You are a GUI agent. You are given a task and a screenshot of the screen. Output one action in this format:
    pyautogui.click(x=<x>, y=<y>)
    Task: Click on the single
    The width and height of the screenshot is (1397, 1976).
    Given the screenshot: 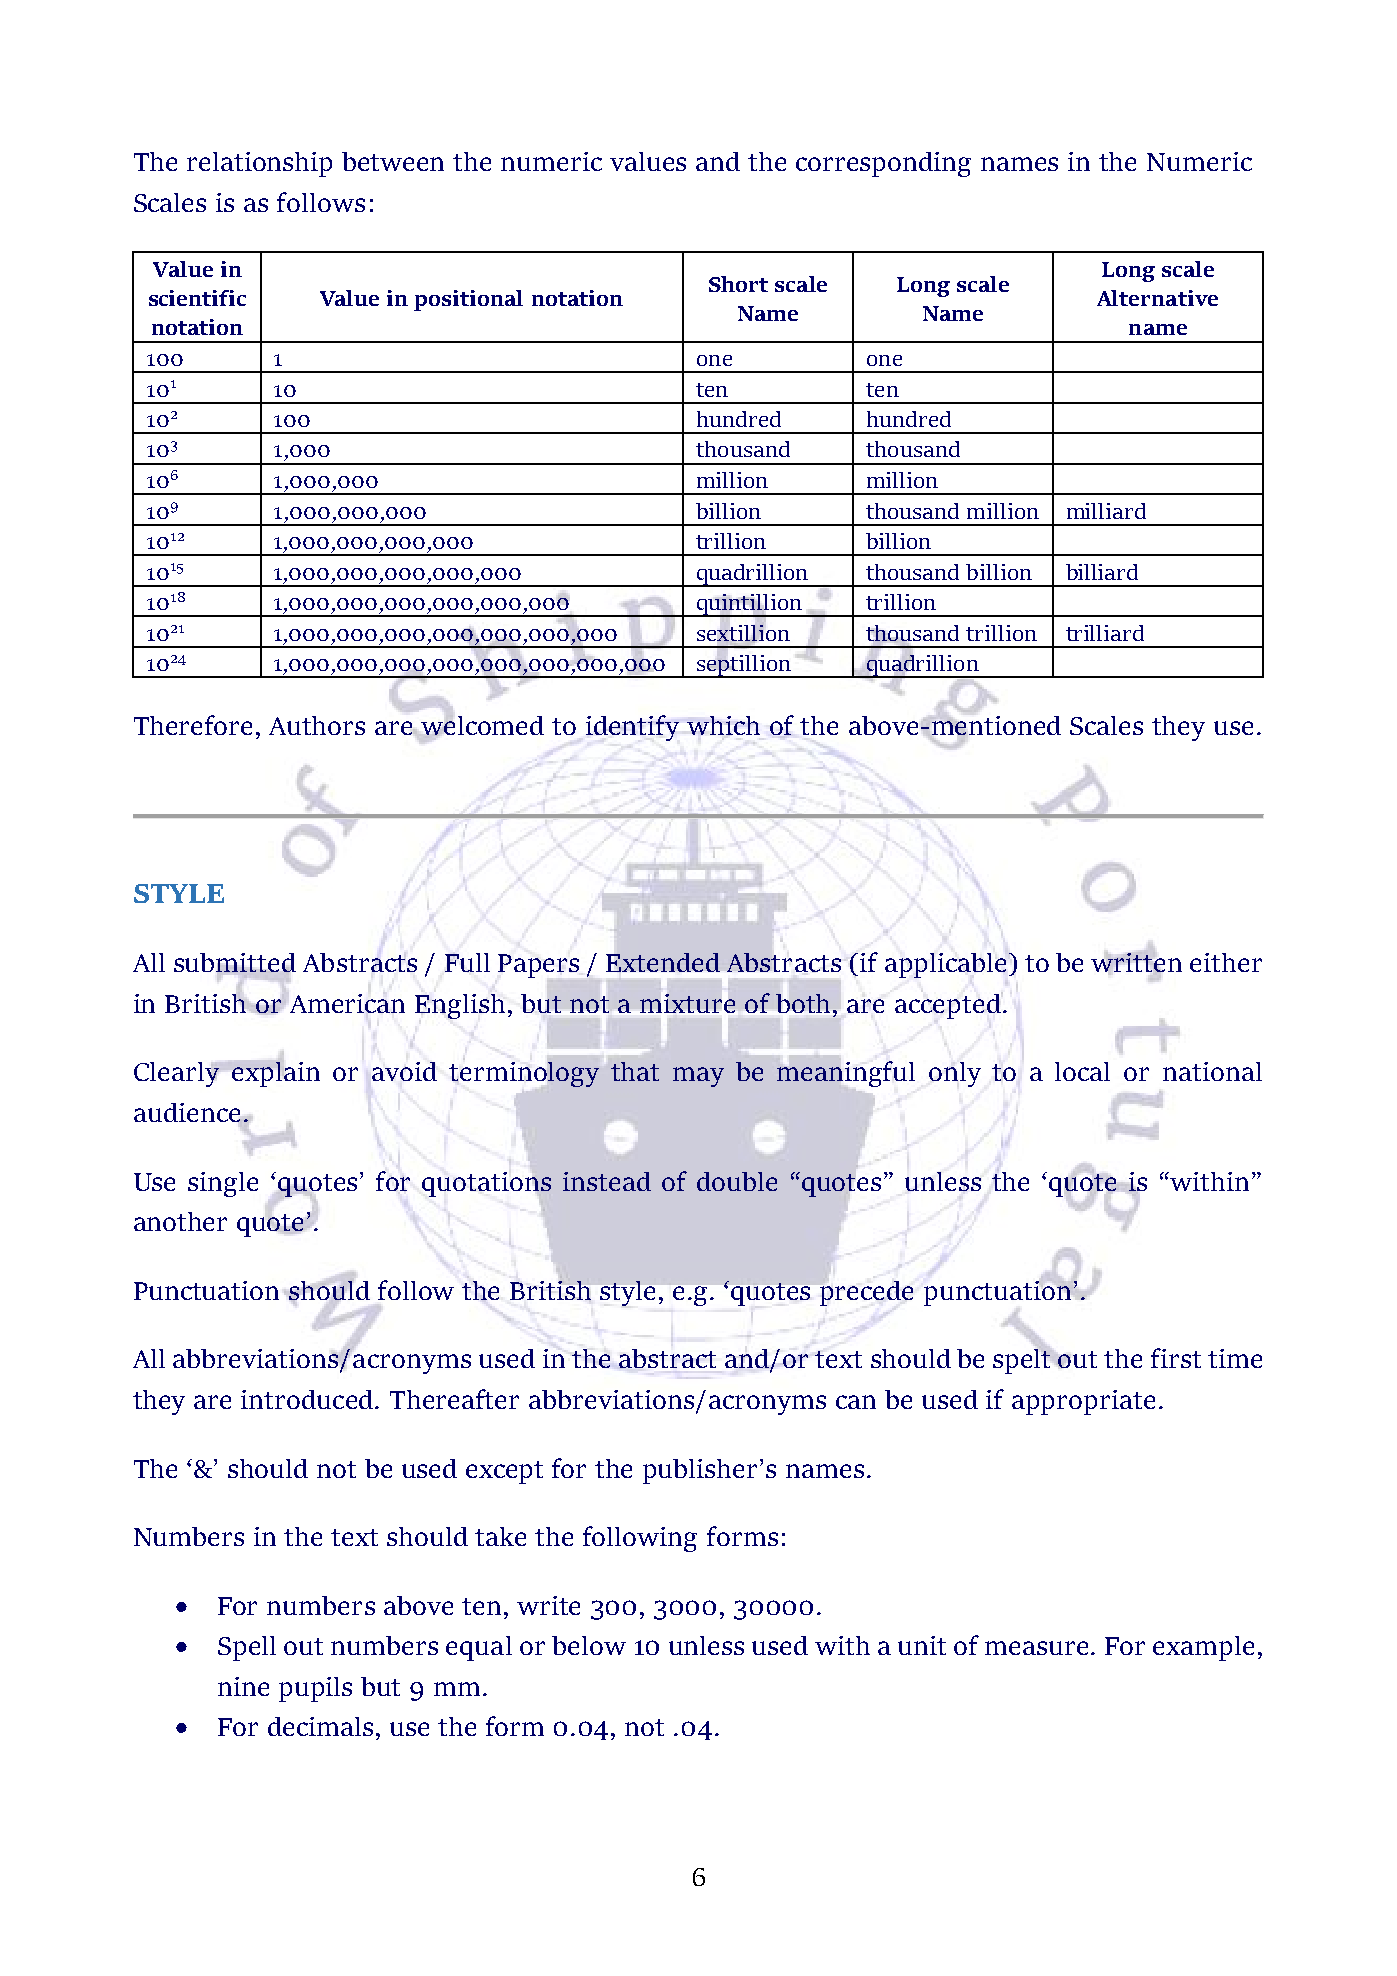 What is the action you would take?
    pyautogui.click(x=223, y=1184)
